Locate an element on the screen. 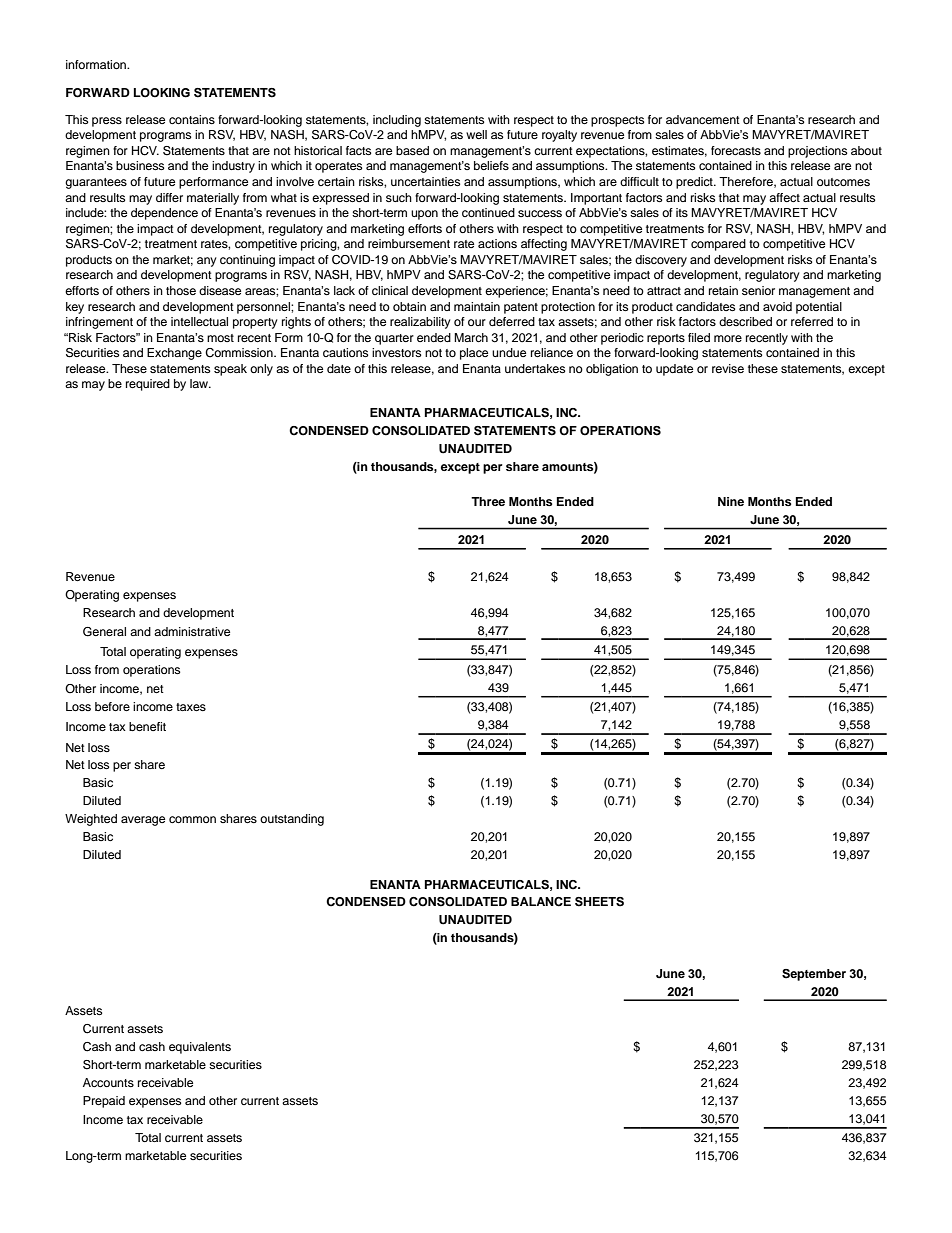 Image resolution: width=952 pixels, height=1233 pixels. required is located at coordinates (148, 385).
